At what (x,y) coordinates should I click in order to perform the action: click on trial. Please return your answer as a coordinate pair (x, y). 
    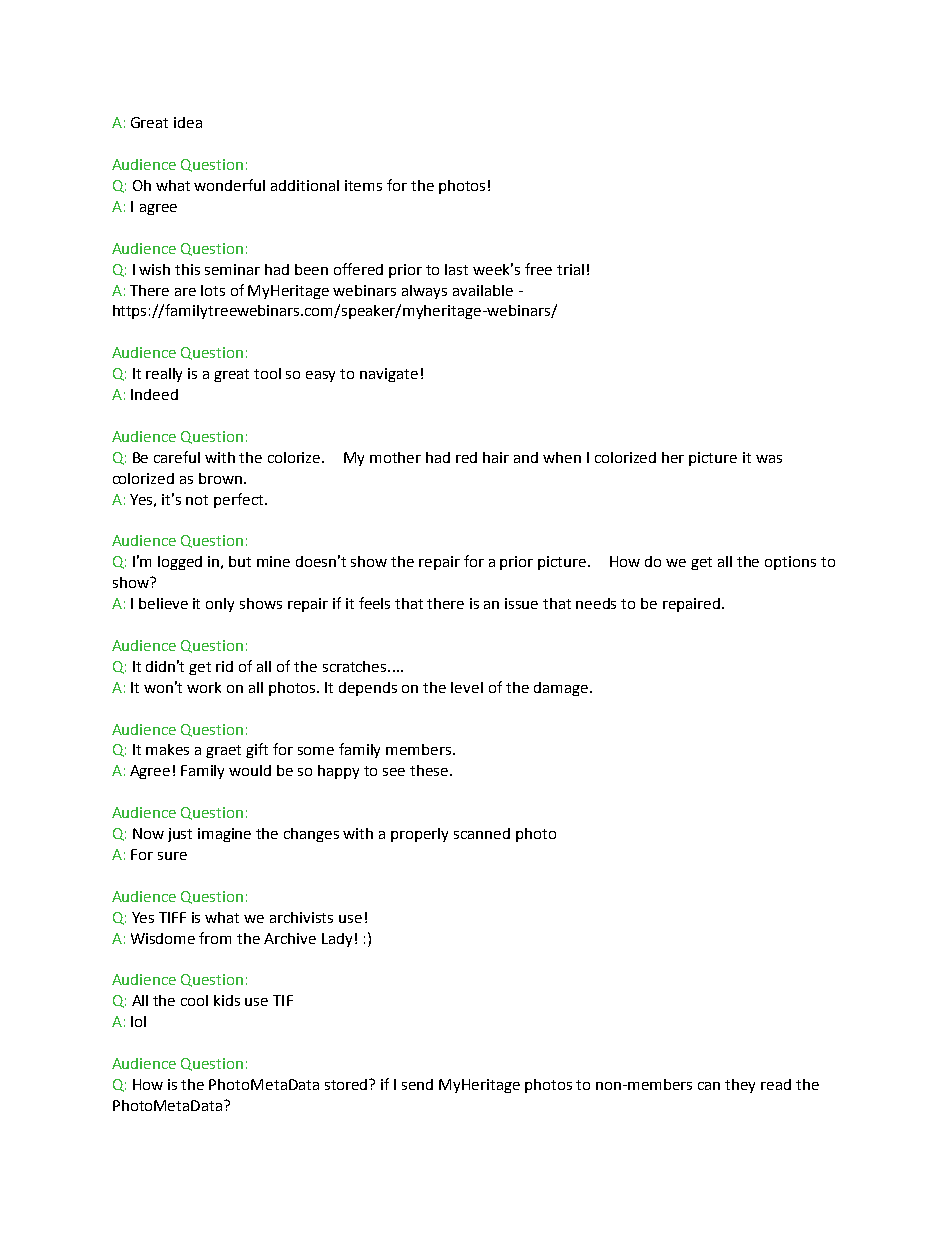
    Looking at the image, I should click on (570, 269).
